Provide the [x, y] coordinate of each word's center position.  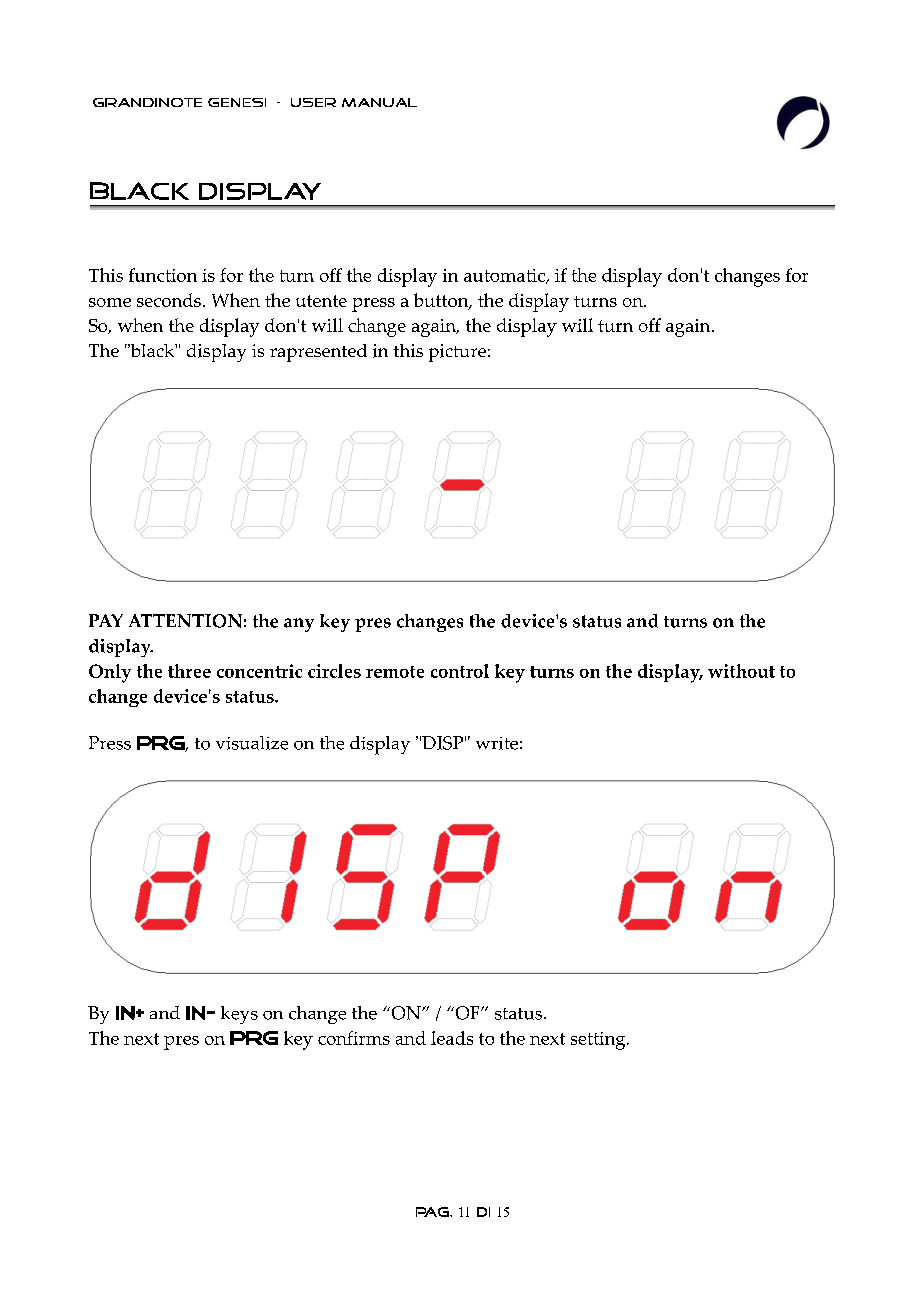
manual [379, 102]
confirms [354, 1038]
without [741, 671]
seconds [169, 300]
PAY [106, 620]
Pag [433, 1212]
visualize [252, 743]
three [189, 671]
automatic [506, 276]
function [163, 275]
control [460, 671]
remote [395, 672]
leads [452, 1038]
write [497, 743]
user [313, 102]
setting [599, 1041]
